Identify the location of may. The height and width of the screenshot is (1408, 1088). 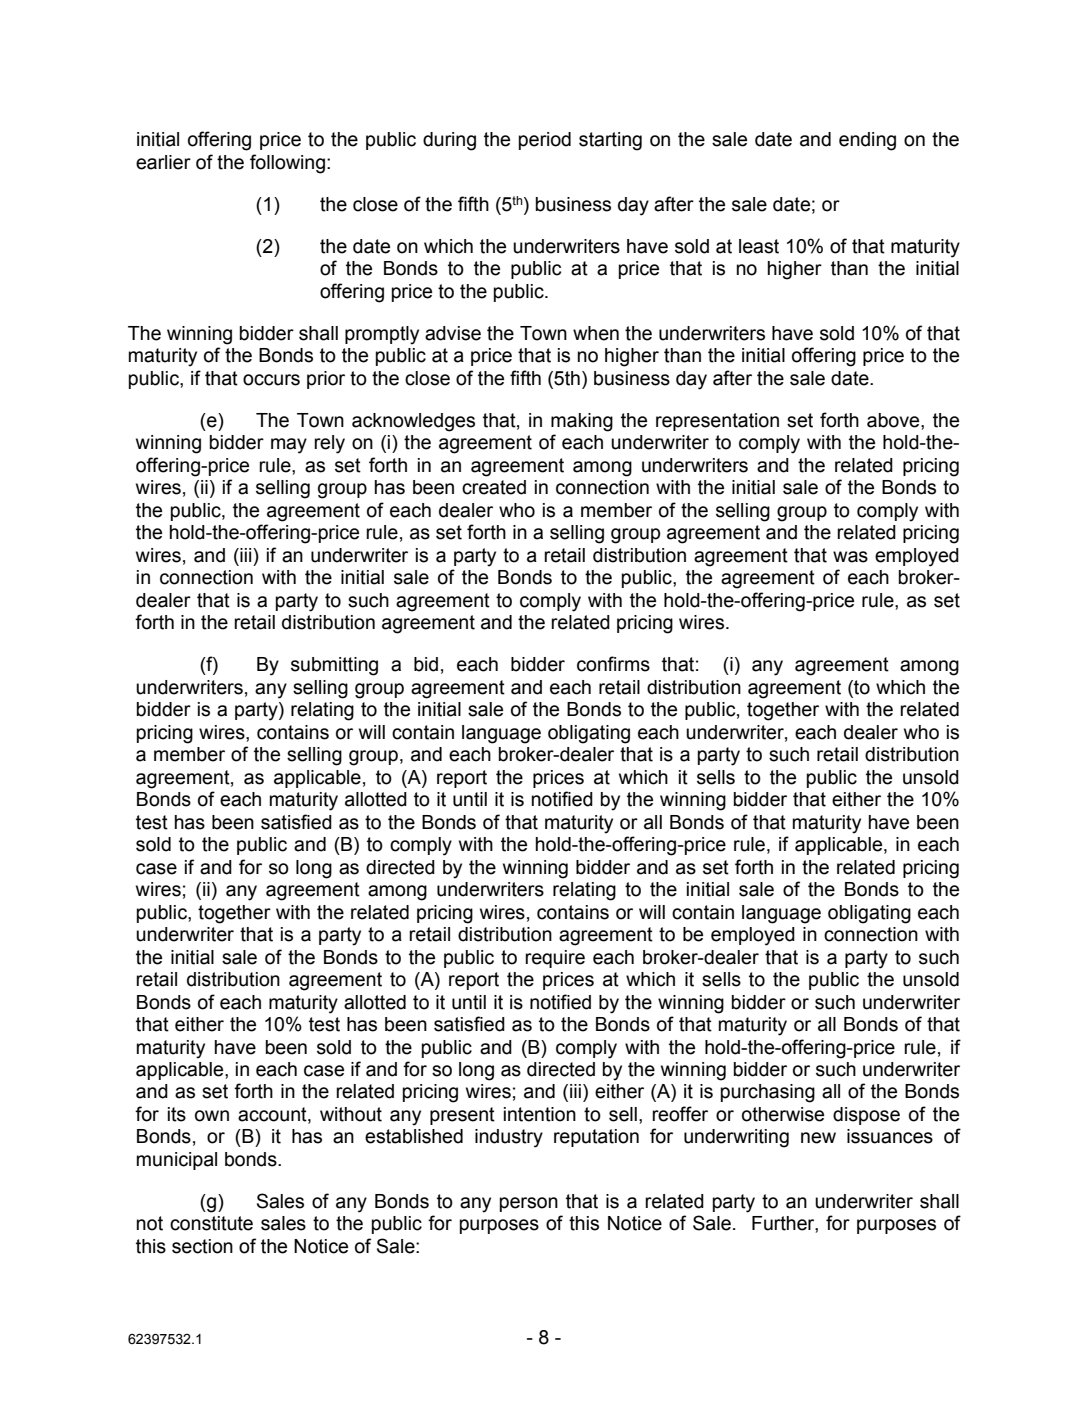
(289, 446).
